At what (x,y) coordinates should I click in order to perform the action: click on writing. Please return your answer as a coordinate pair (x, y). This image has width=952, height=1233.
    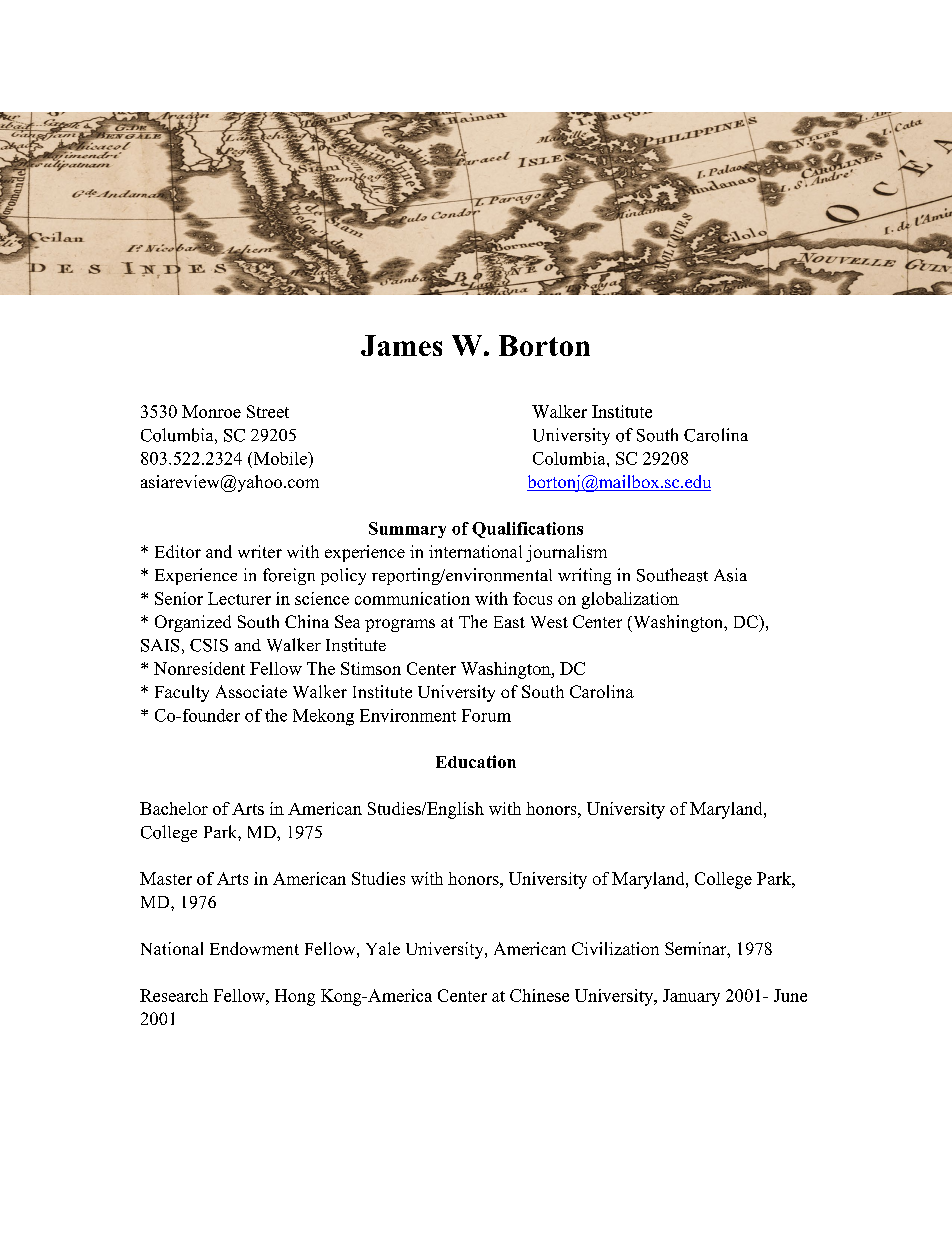
    Looking at the image, I should click on (584, 576).
